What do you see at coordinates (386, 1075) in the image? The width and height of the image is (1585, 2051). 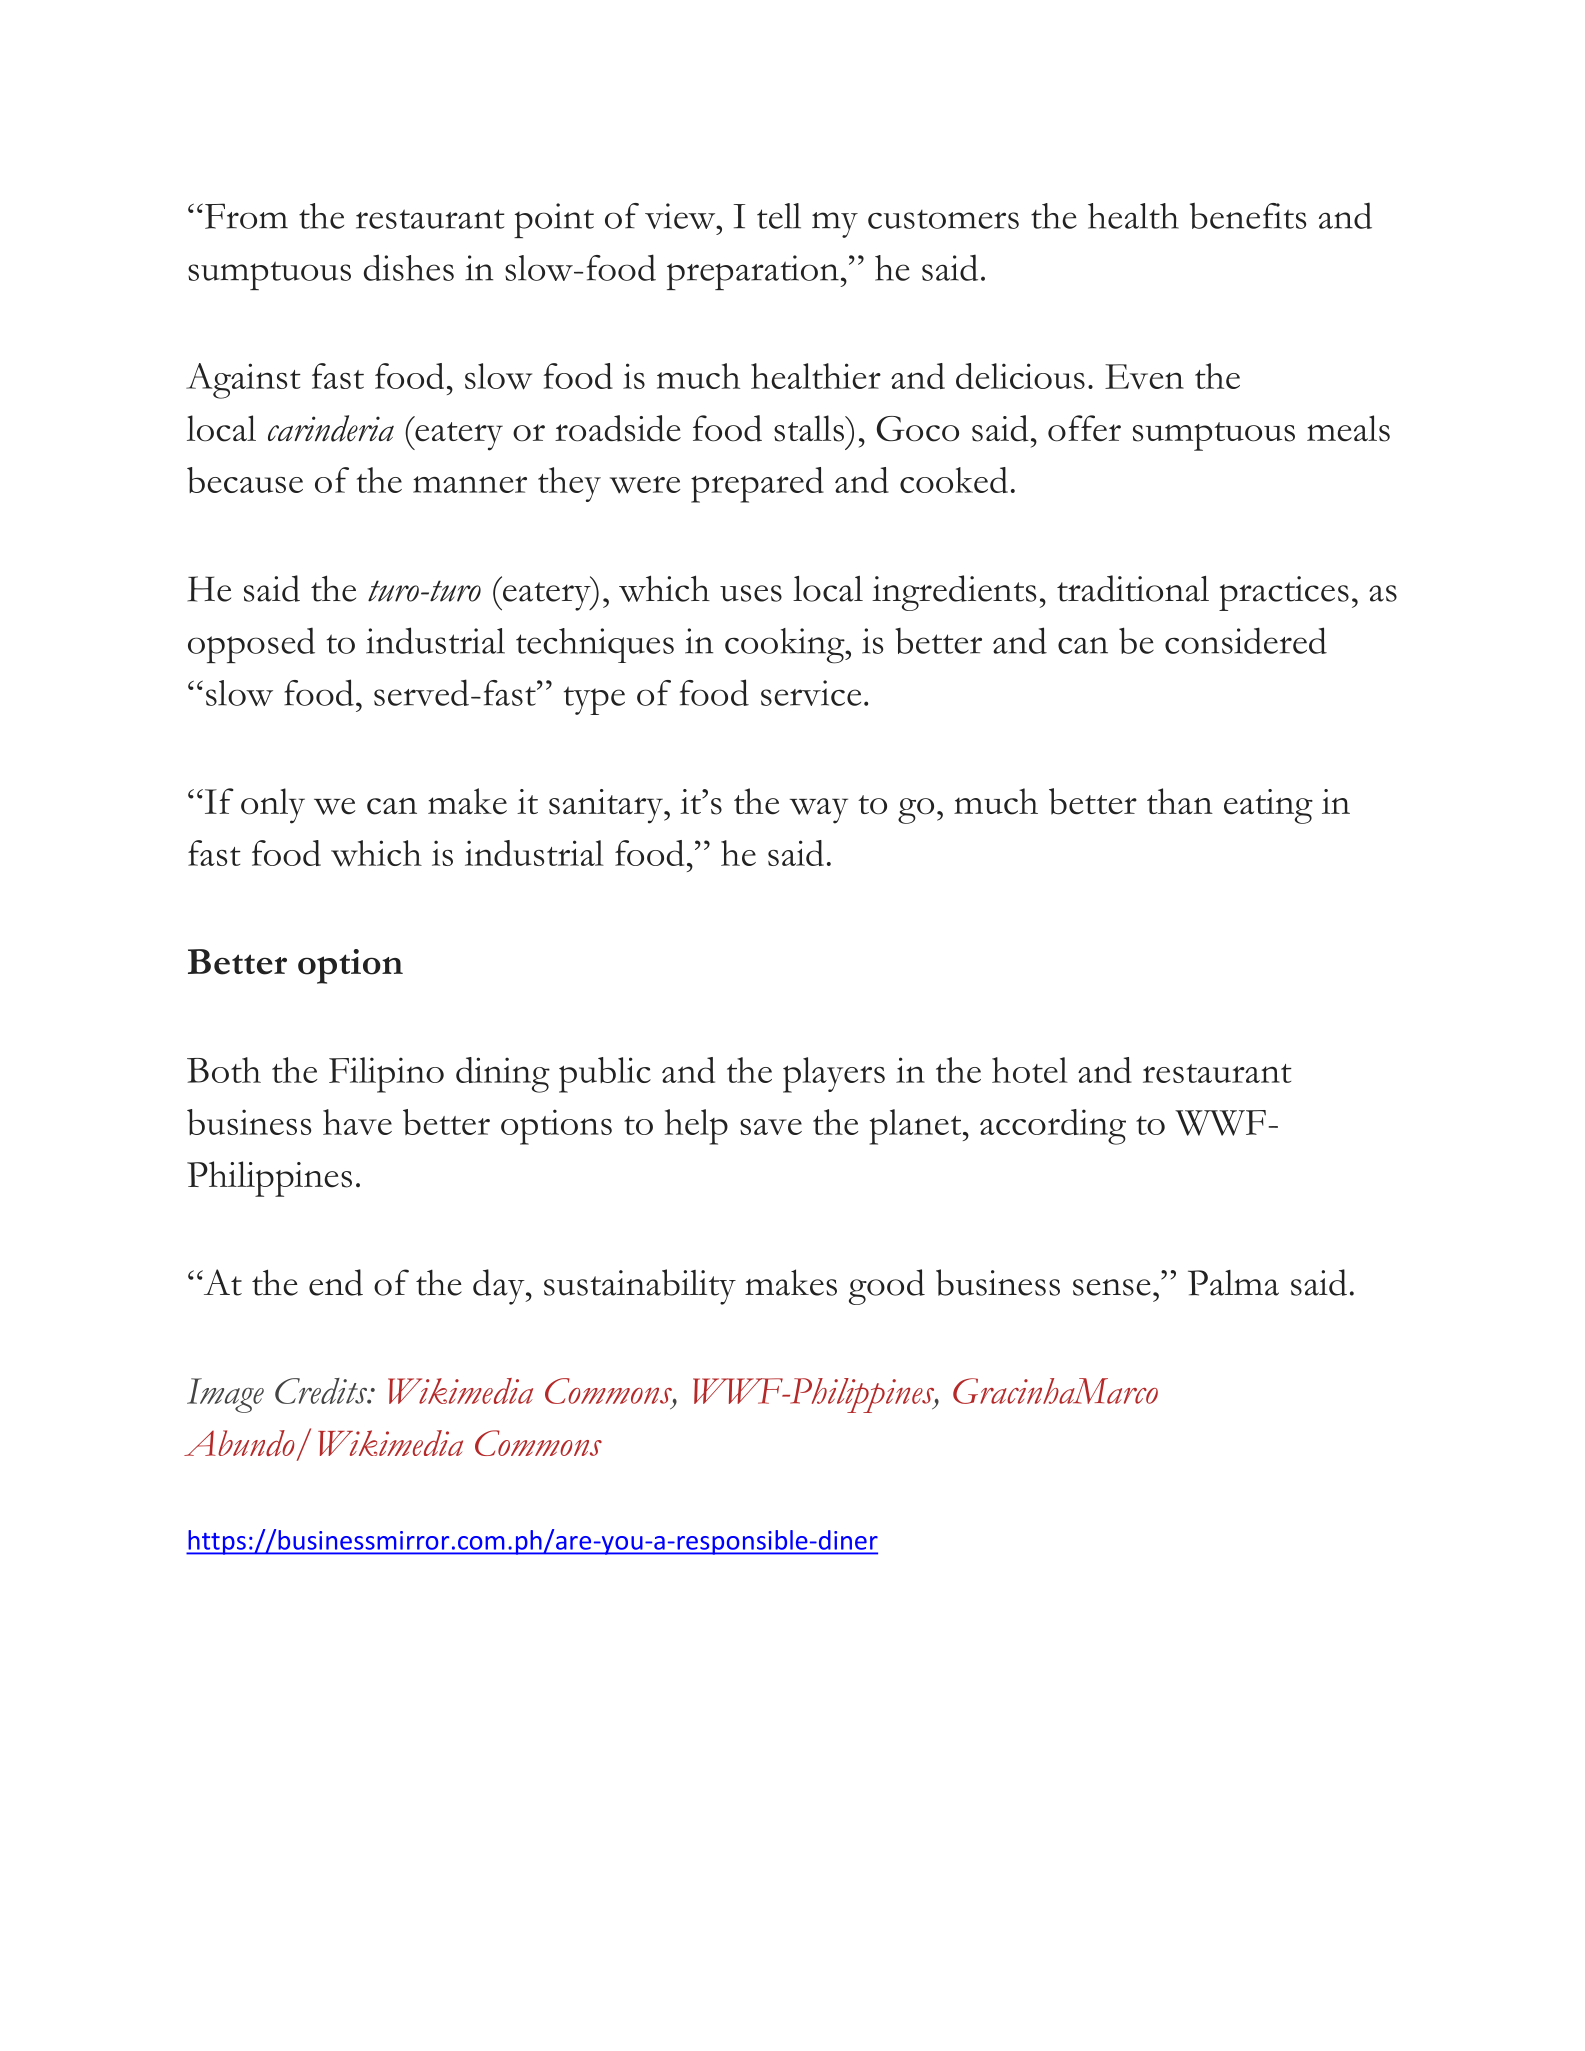 I see `Filipino` at bounding box center [386, 1075].
